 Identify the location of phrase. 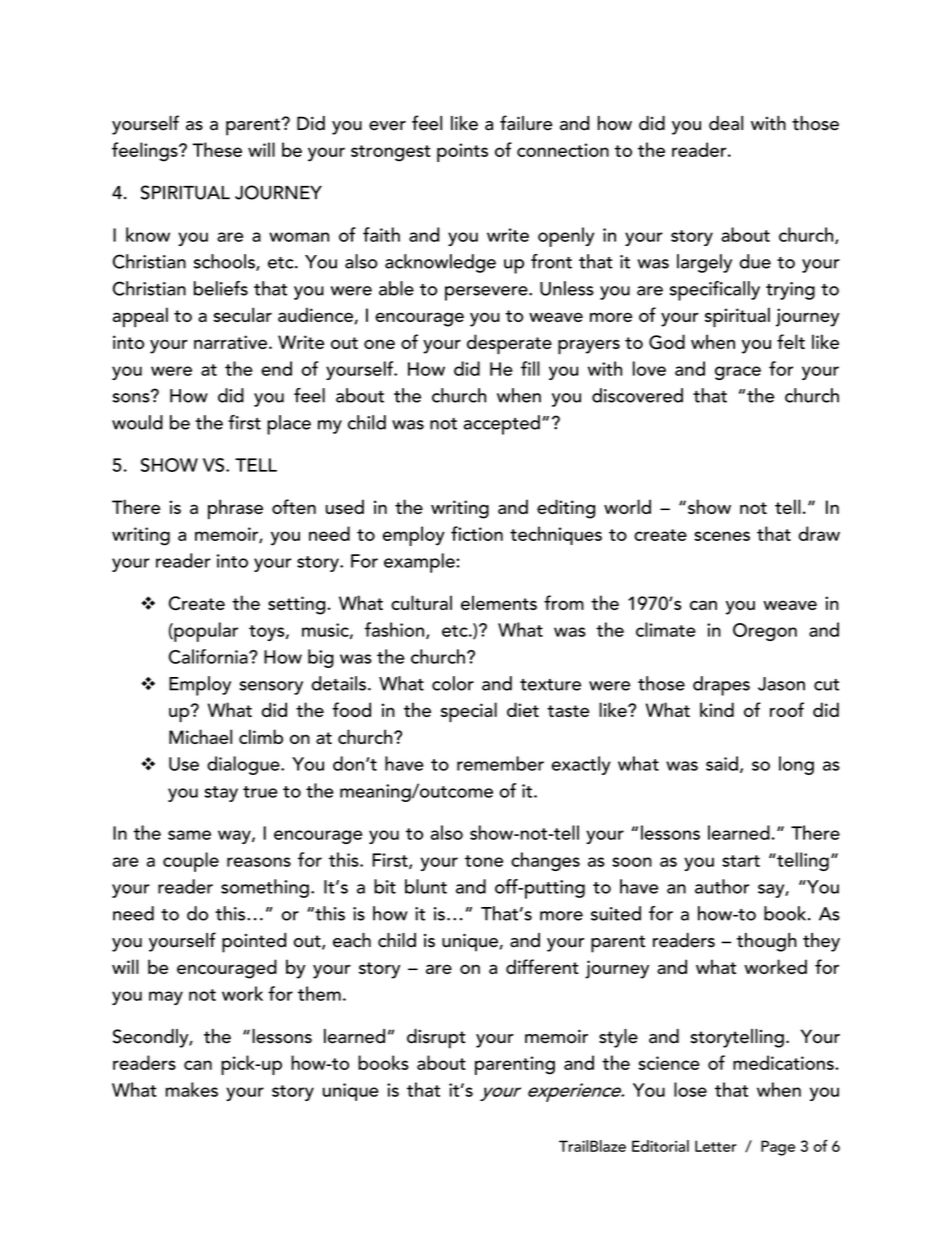
(235, 509).
